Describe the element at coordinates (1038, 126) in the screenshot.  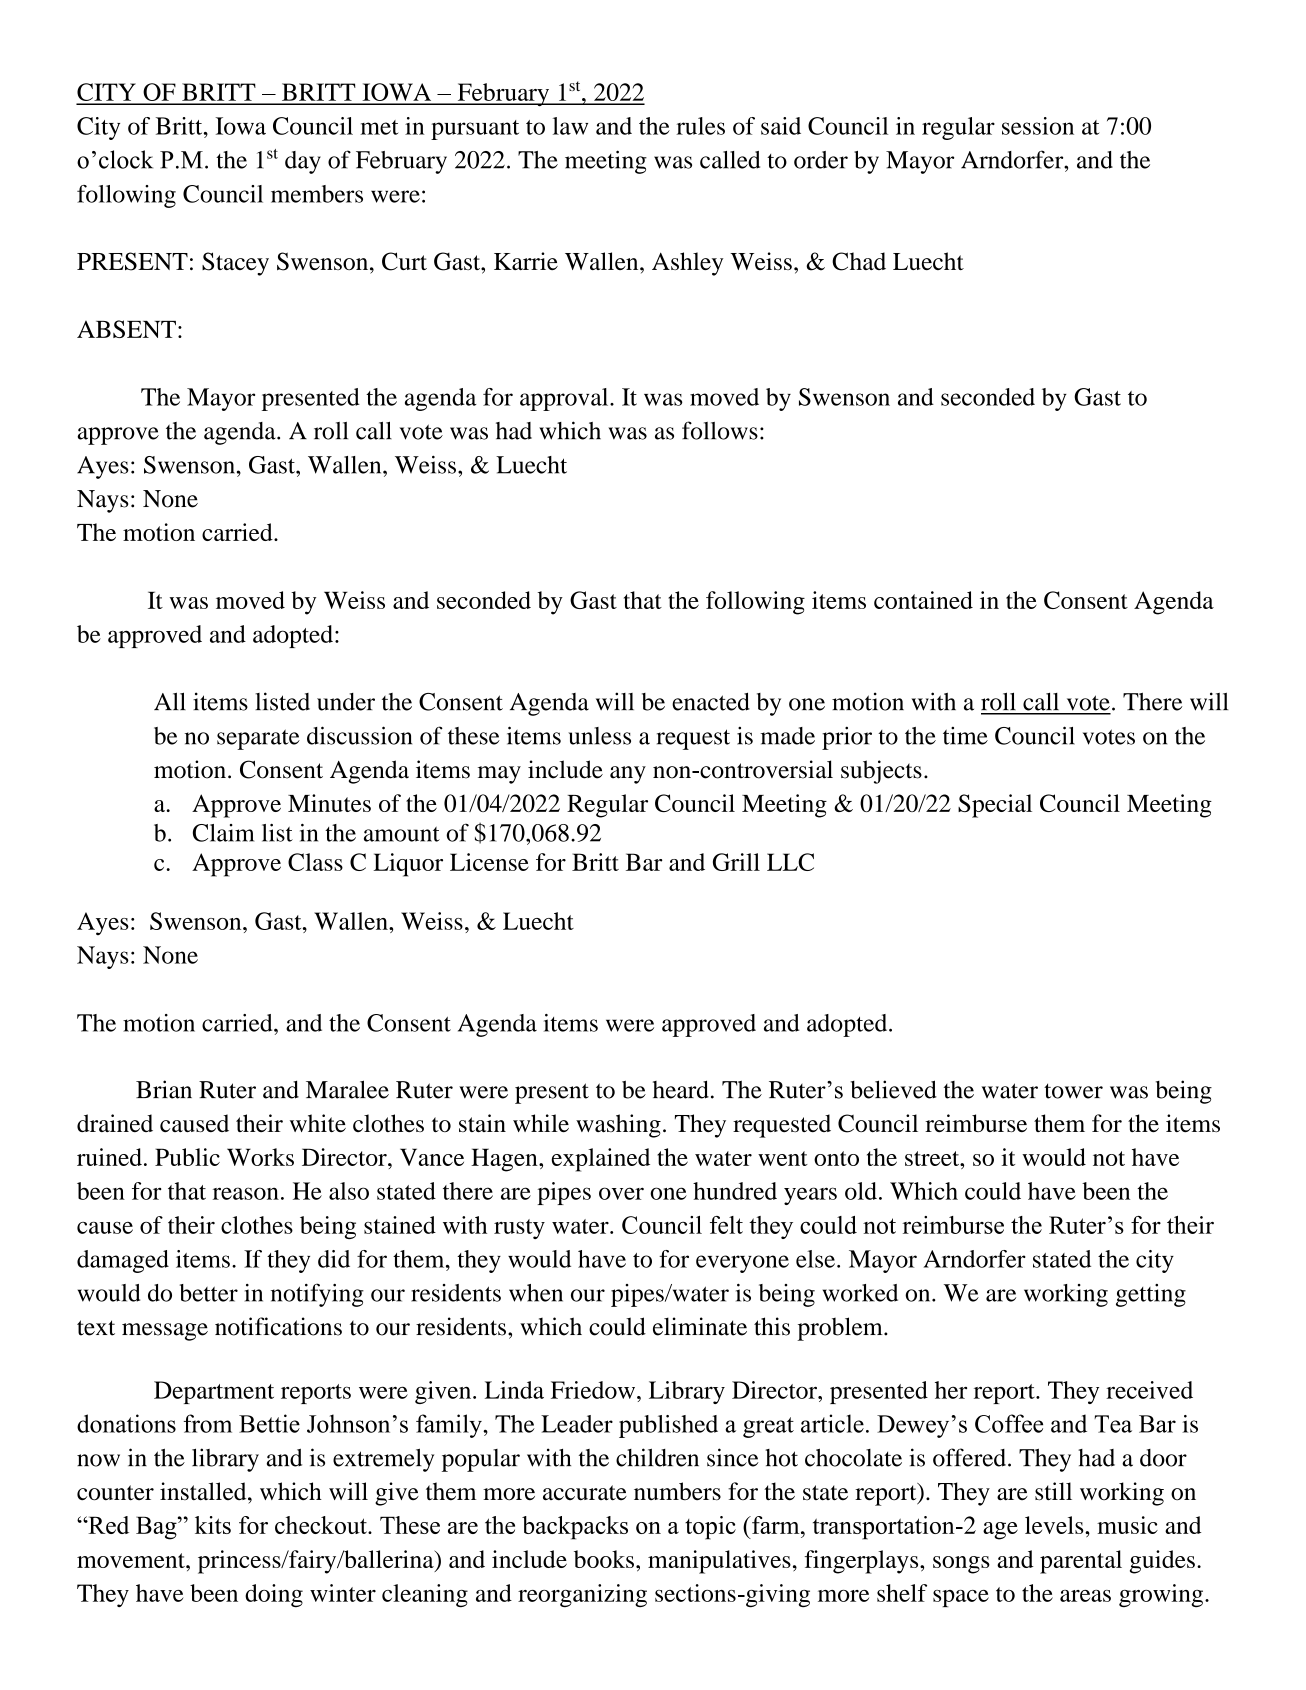
I see `session` at that location.
